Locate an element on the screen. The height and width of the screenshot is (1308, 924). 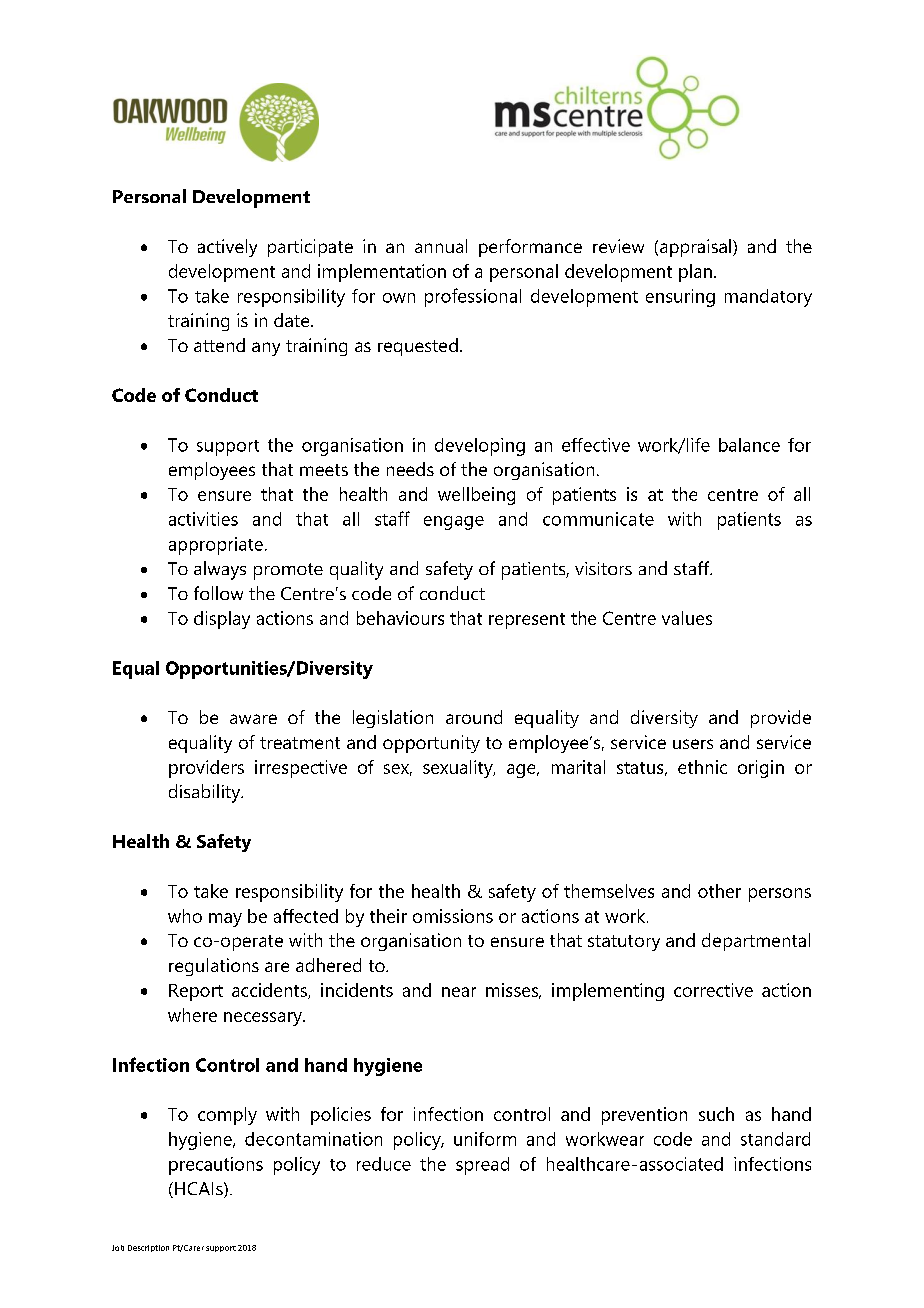
disability is located at coordinates (206, 793).
